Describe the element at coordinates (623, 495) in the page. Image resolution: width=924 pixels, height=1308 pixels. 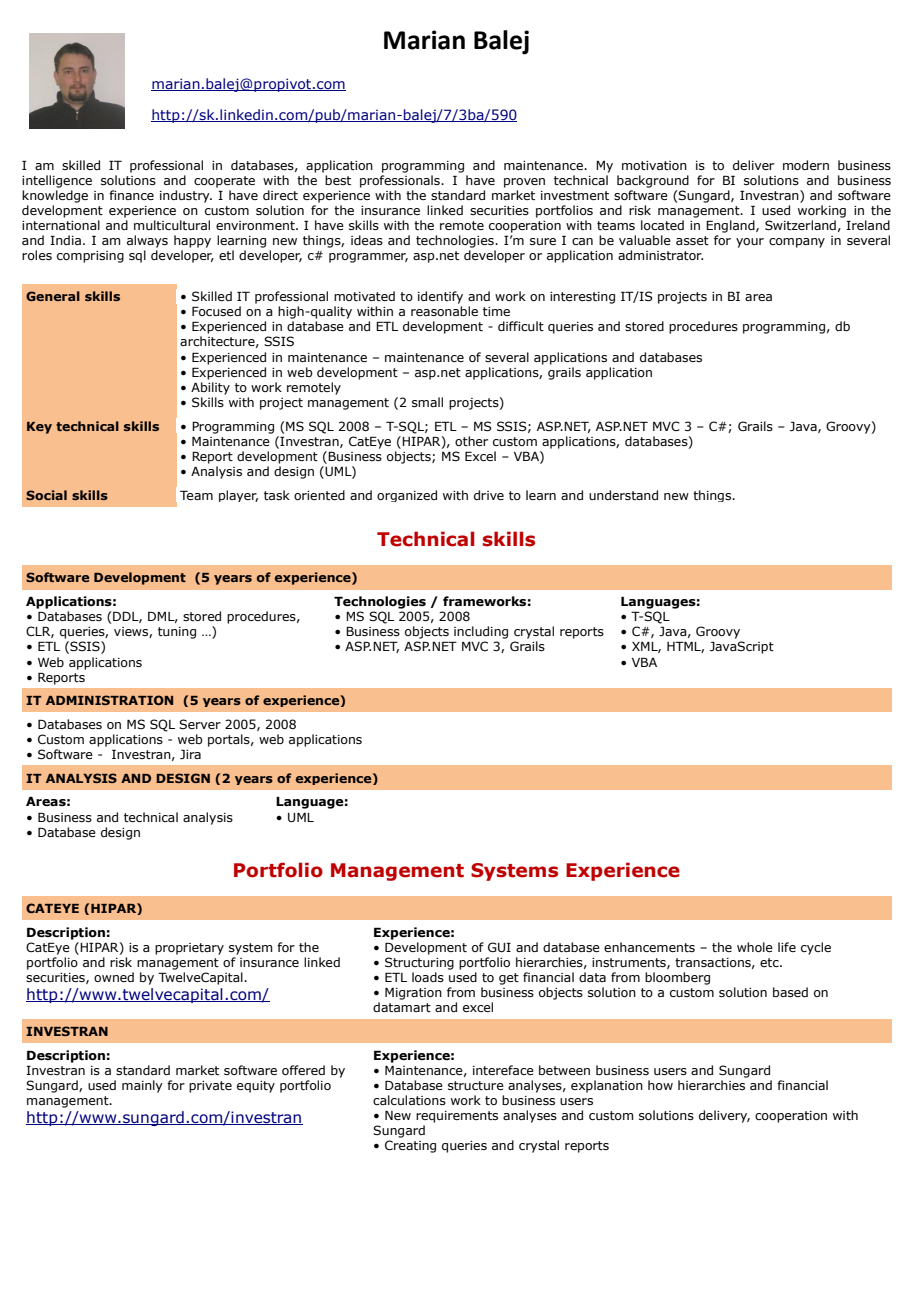
I see `understand` at that location.
